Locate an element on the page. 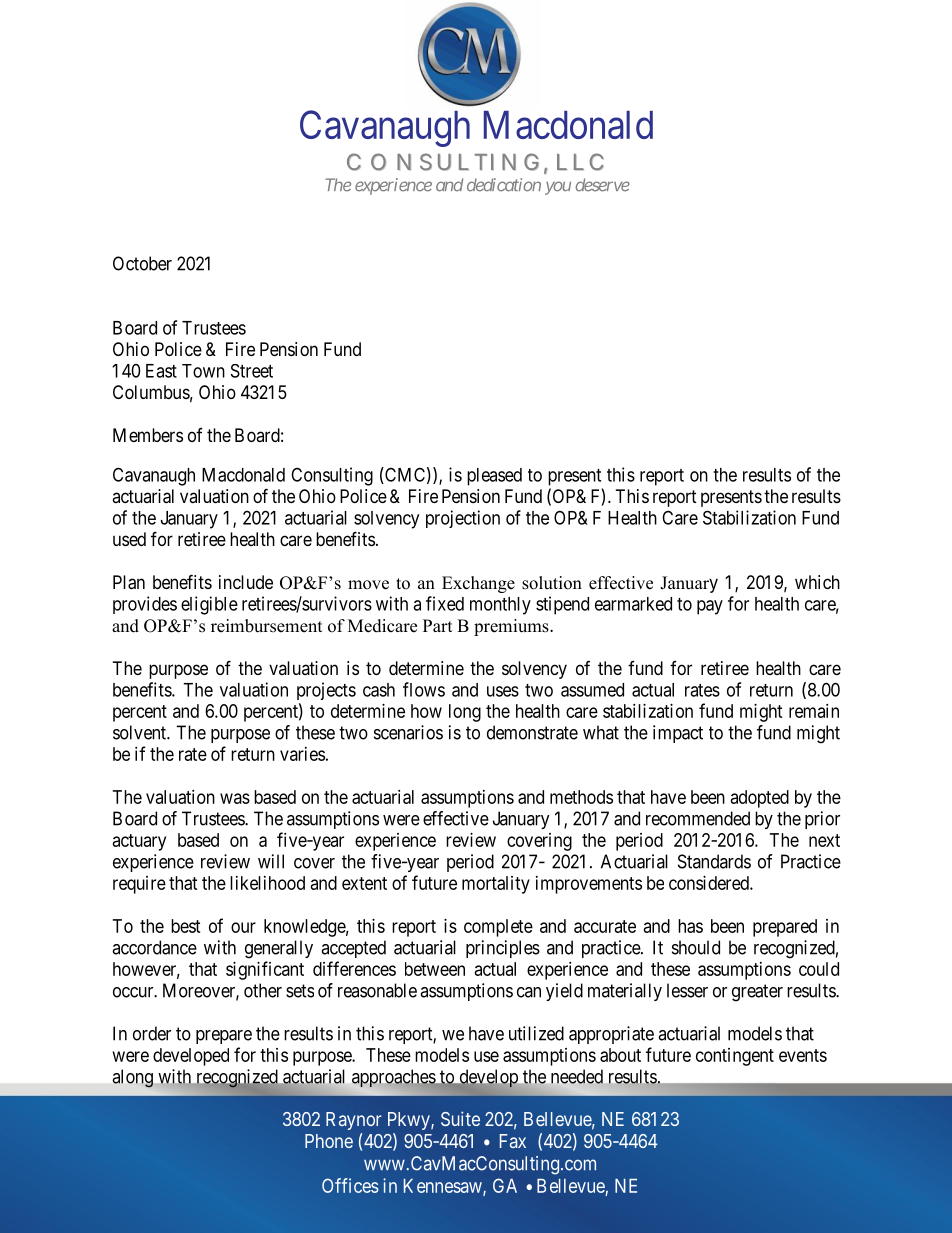  Phone is located at coordinates (329, 1141).
